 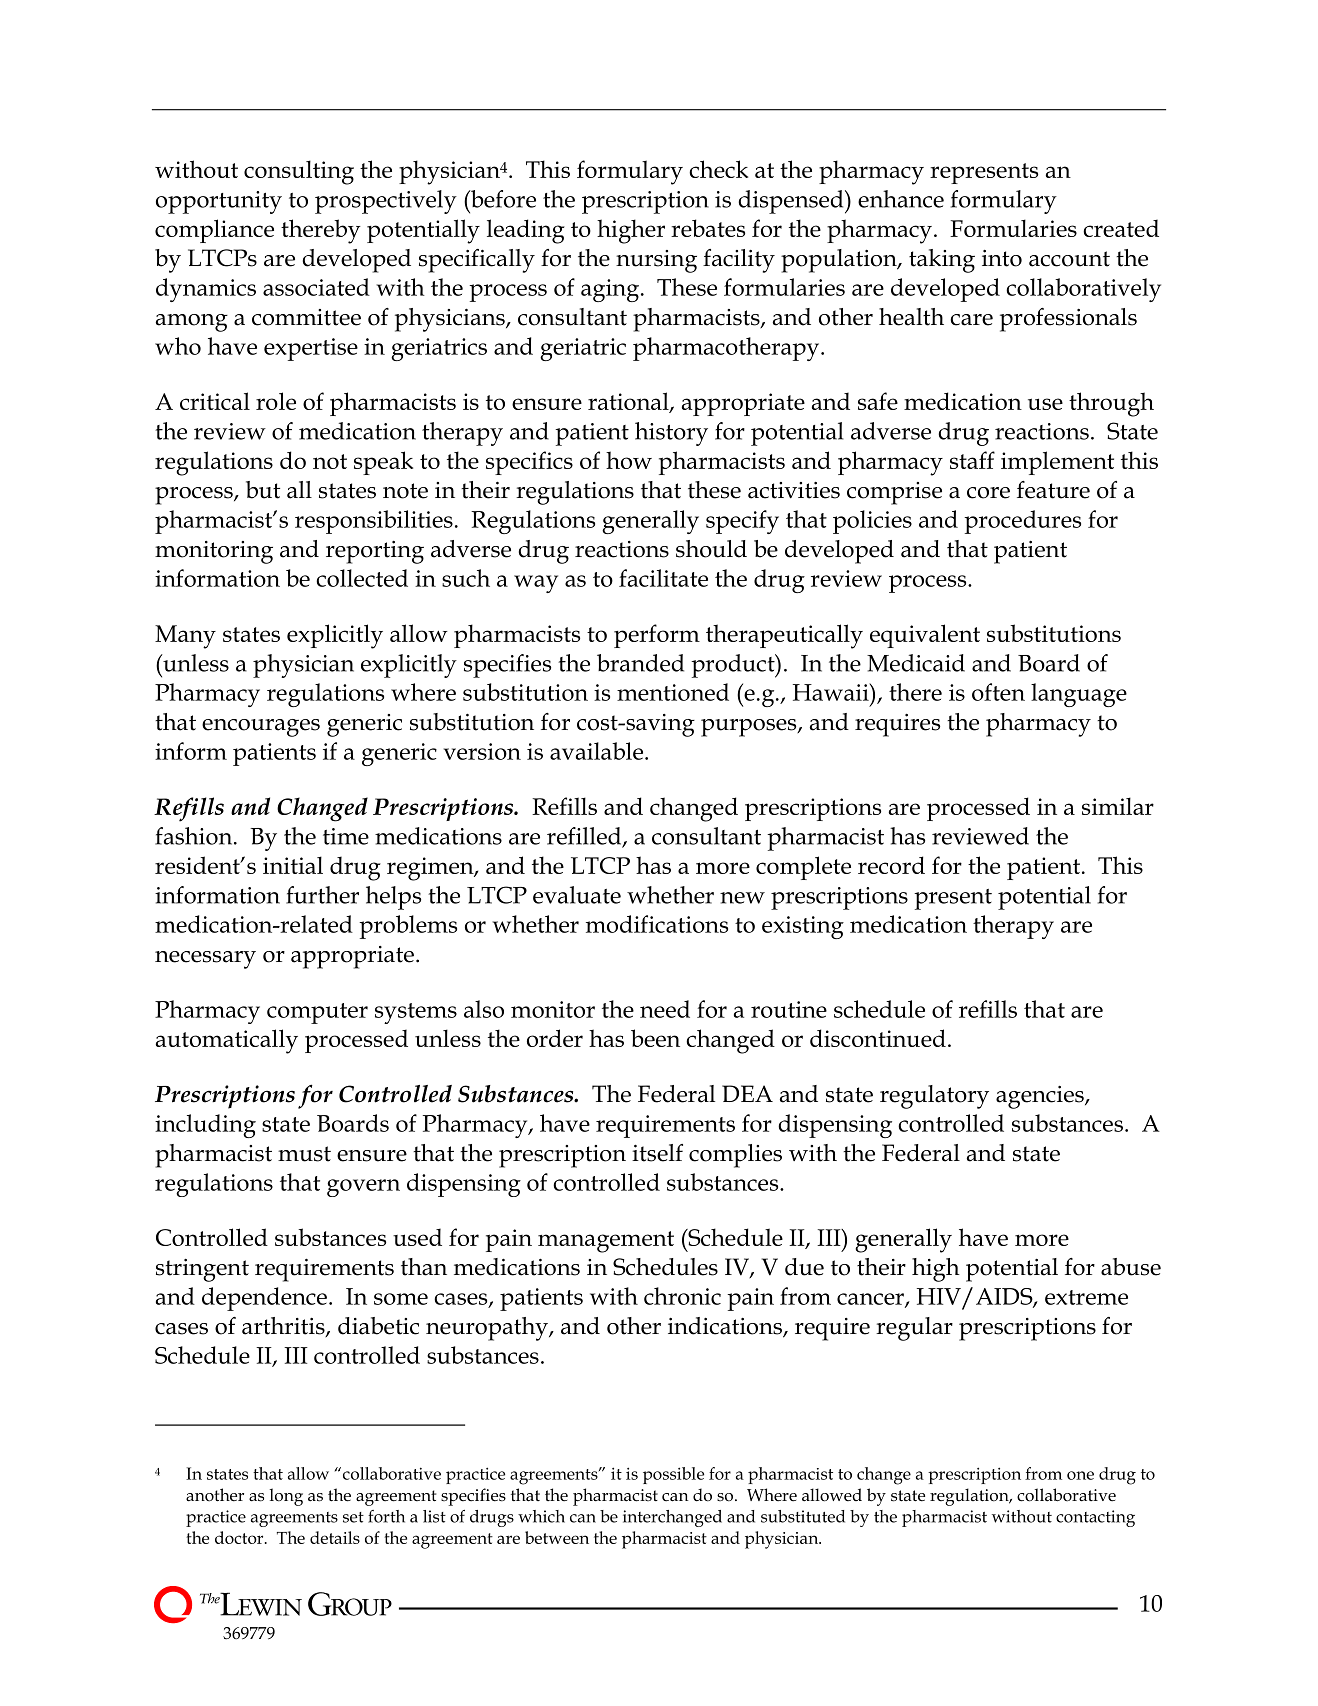 What do you see at coordinates (293, 865) in the screenshot?
I see `initial` at bounding box center [293, 865].
